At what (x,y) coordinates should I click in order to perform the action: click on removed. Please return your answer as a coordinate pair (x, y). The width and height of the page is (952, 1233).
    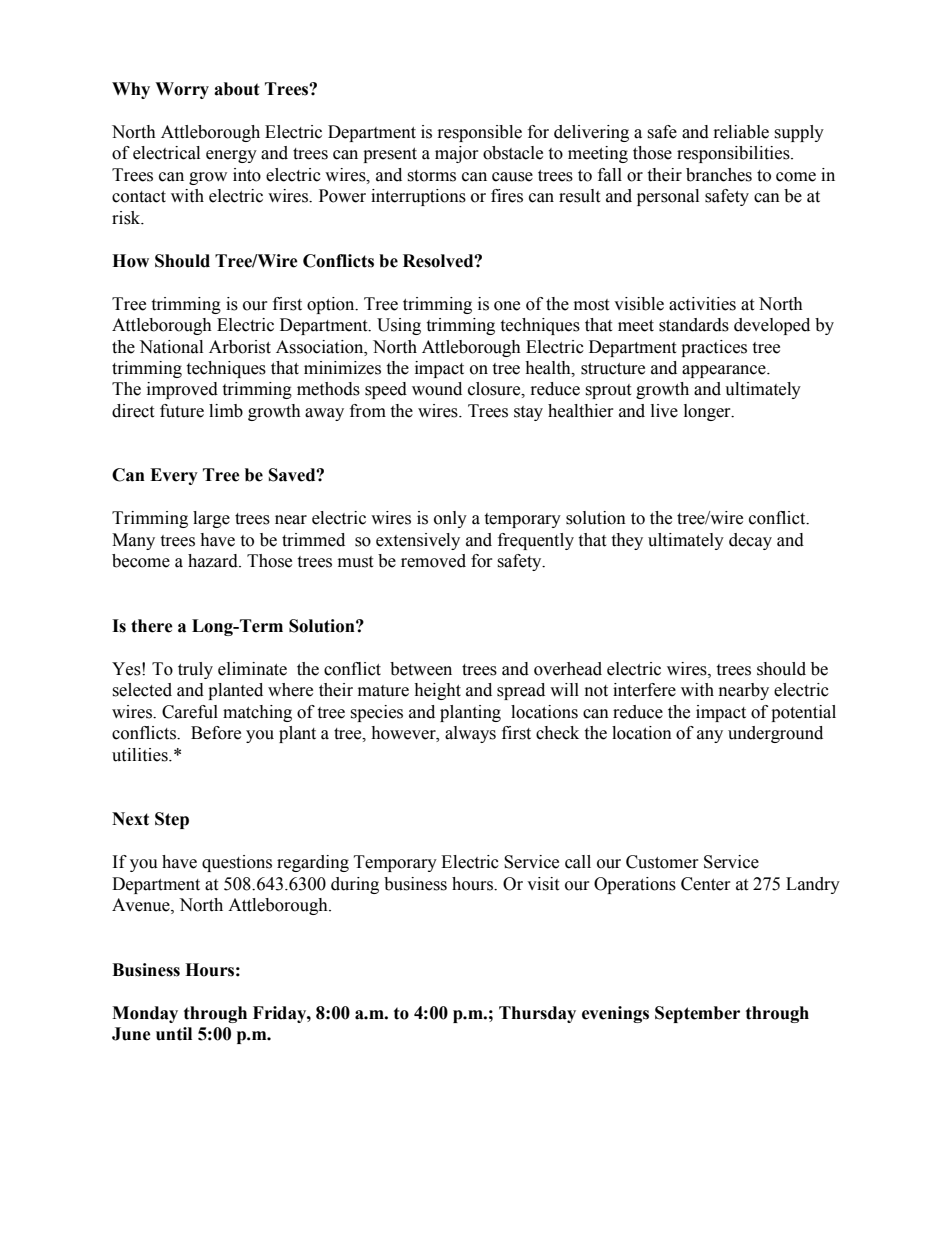
    Looking at the image, I should click on (433, 561).
